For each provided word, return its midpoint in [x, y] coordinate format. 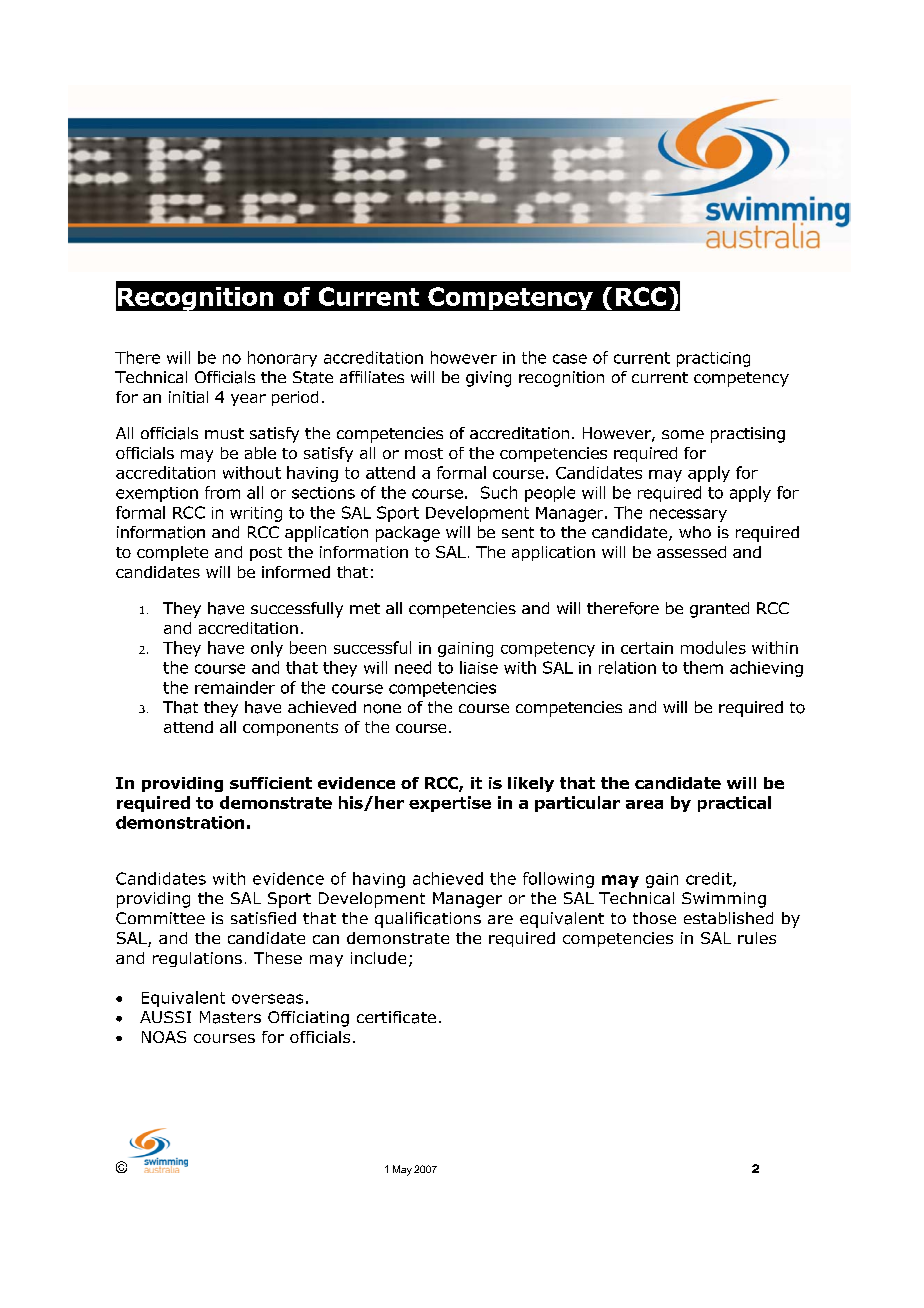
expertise [450, 804]
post [266, 554]
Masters [230, 1017]
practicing [713, 359]
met [365, 608]
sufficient [271, 783]
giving [488, 379]
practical [734, 804]
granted [719, 610]
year [248, 400]
